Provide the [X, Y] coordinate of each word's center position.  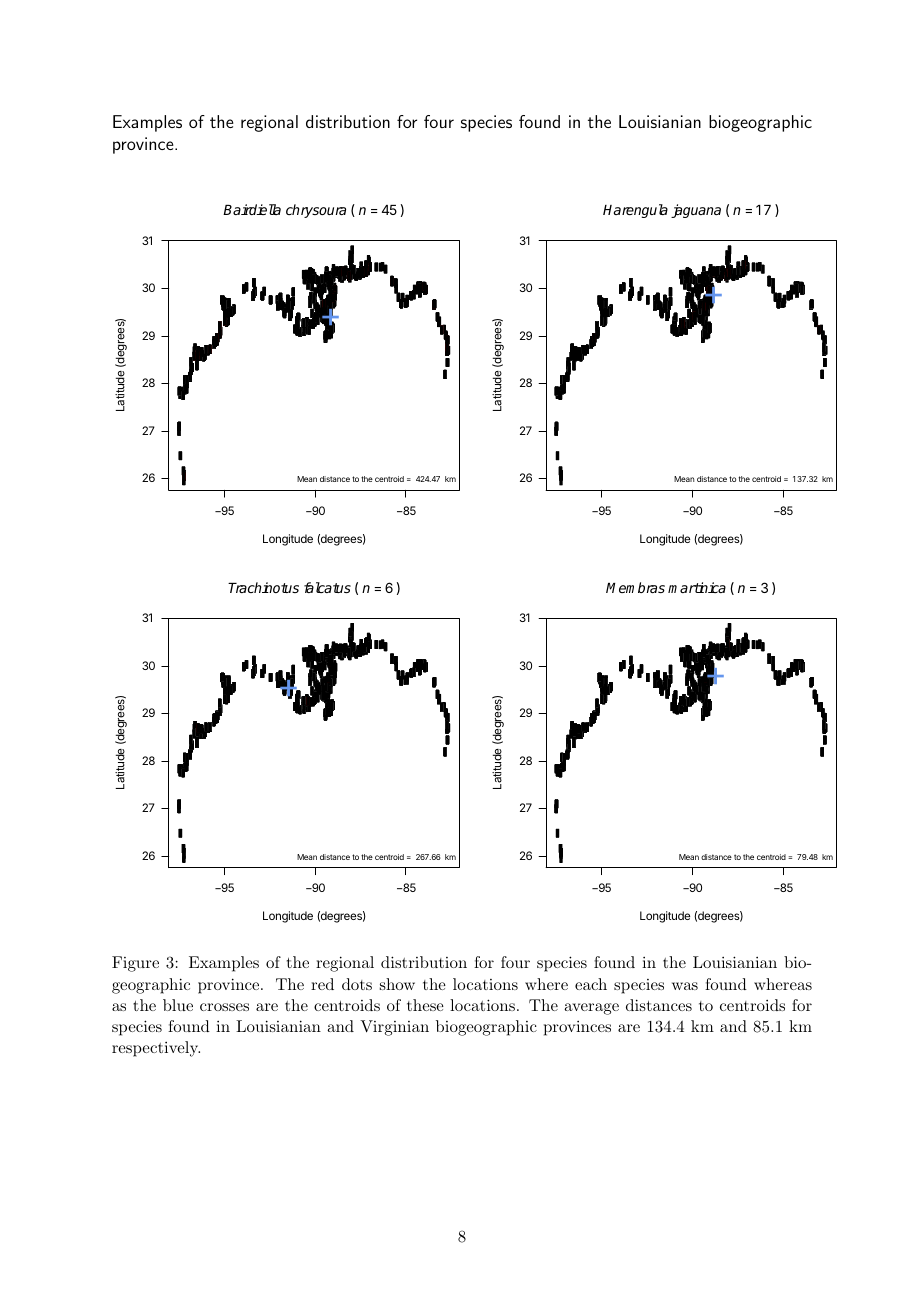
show [397, 984]
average [591, 1009]
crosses [224, 1007]
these [425, 1005]
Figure [135, 964]
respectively [156, 1049]
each [591, 984]
